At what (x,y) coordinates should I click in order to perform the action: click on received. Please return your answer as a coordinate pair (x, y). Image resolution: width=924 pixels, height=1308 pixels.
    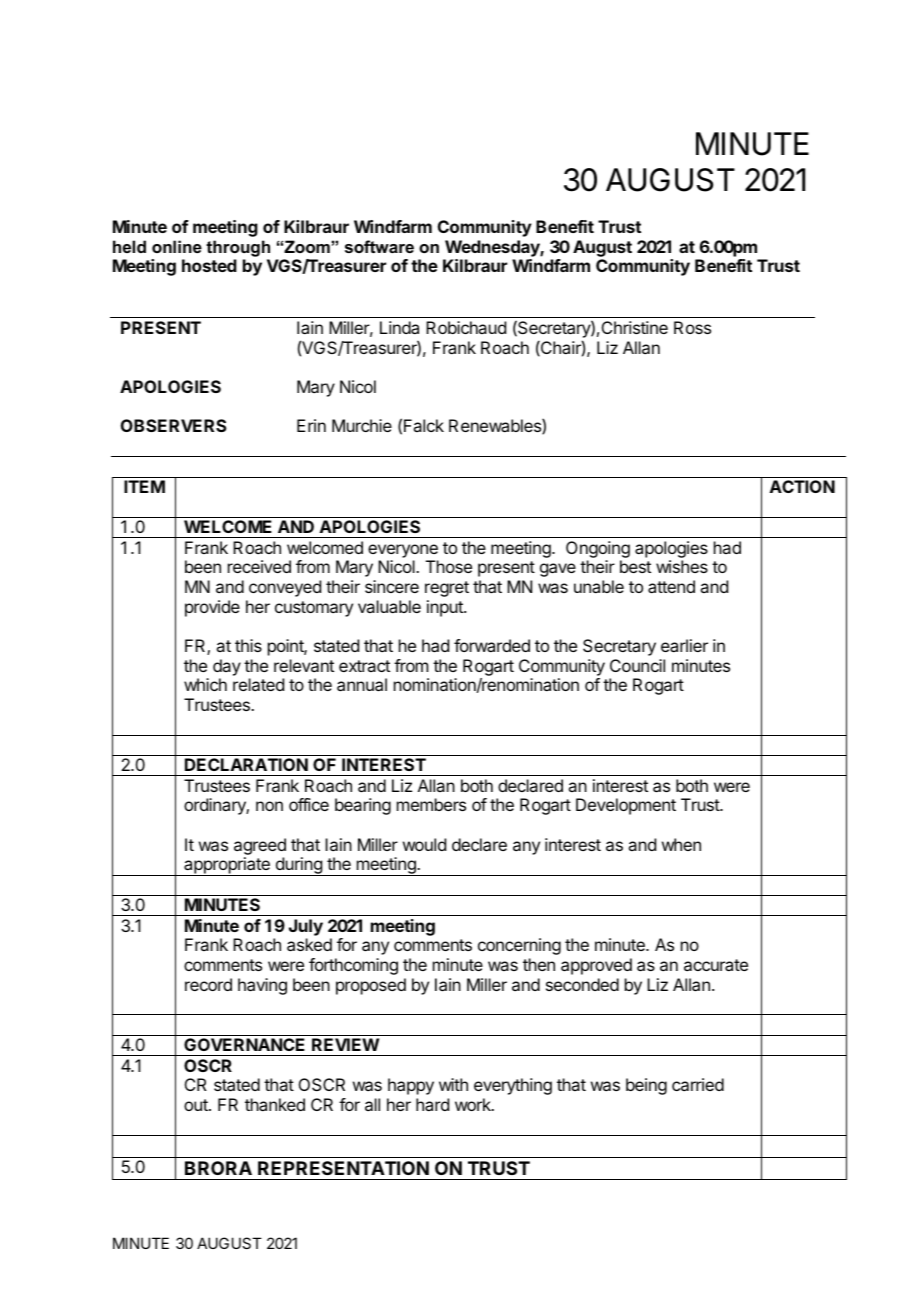
    Looking at the image, I should click on (259, 566).
